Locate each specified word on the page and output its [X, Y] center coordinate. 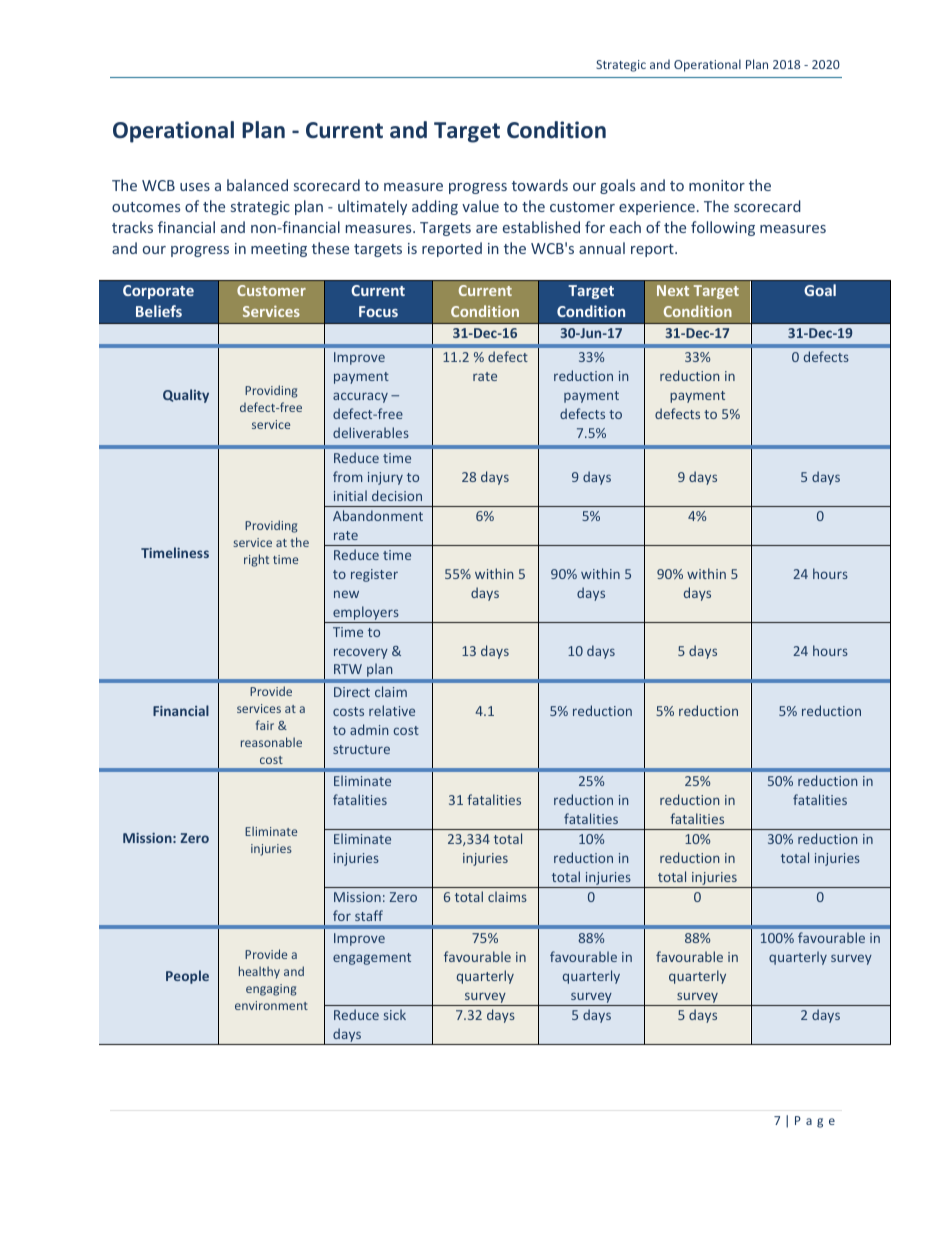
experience [657, 208]
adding [435, 207]
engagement [372, 959]
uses [195, 187]
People [187, 977]
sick [395, 1014]
